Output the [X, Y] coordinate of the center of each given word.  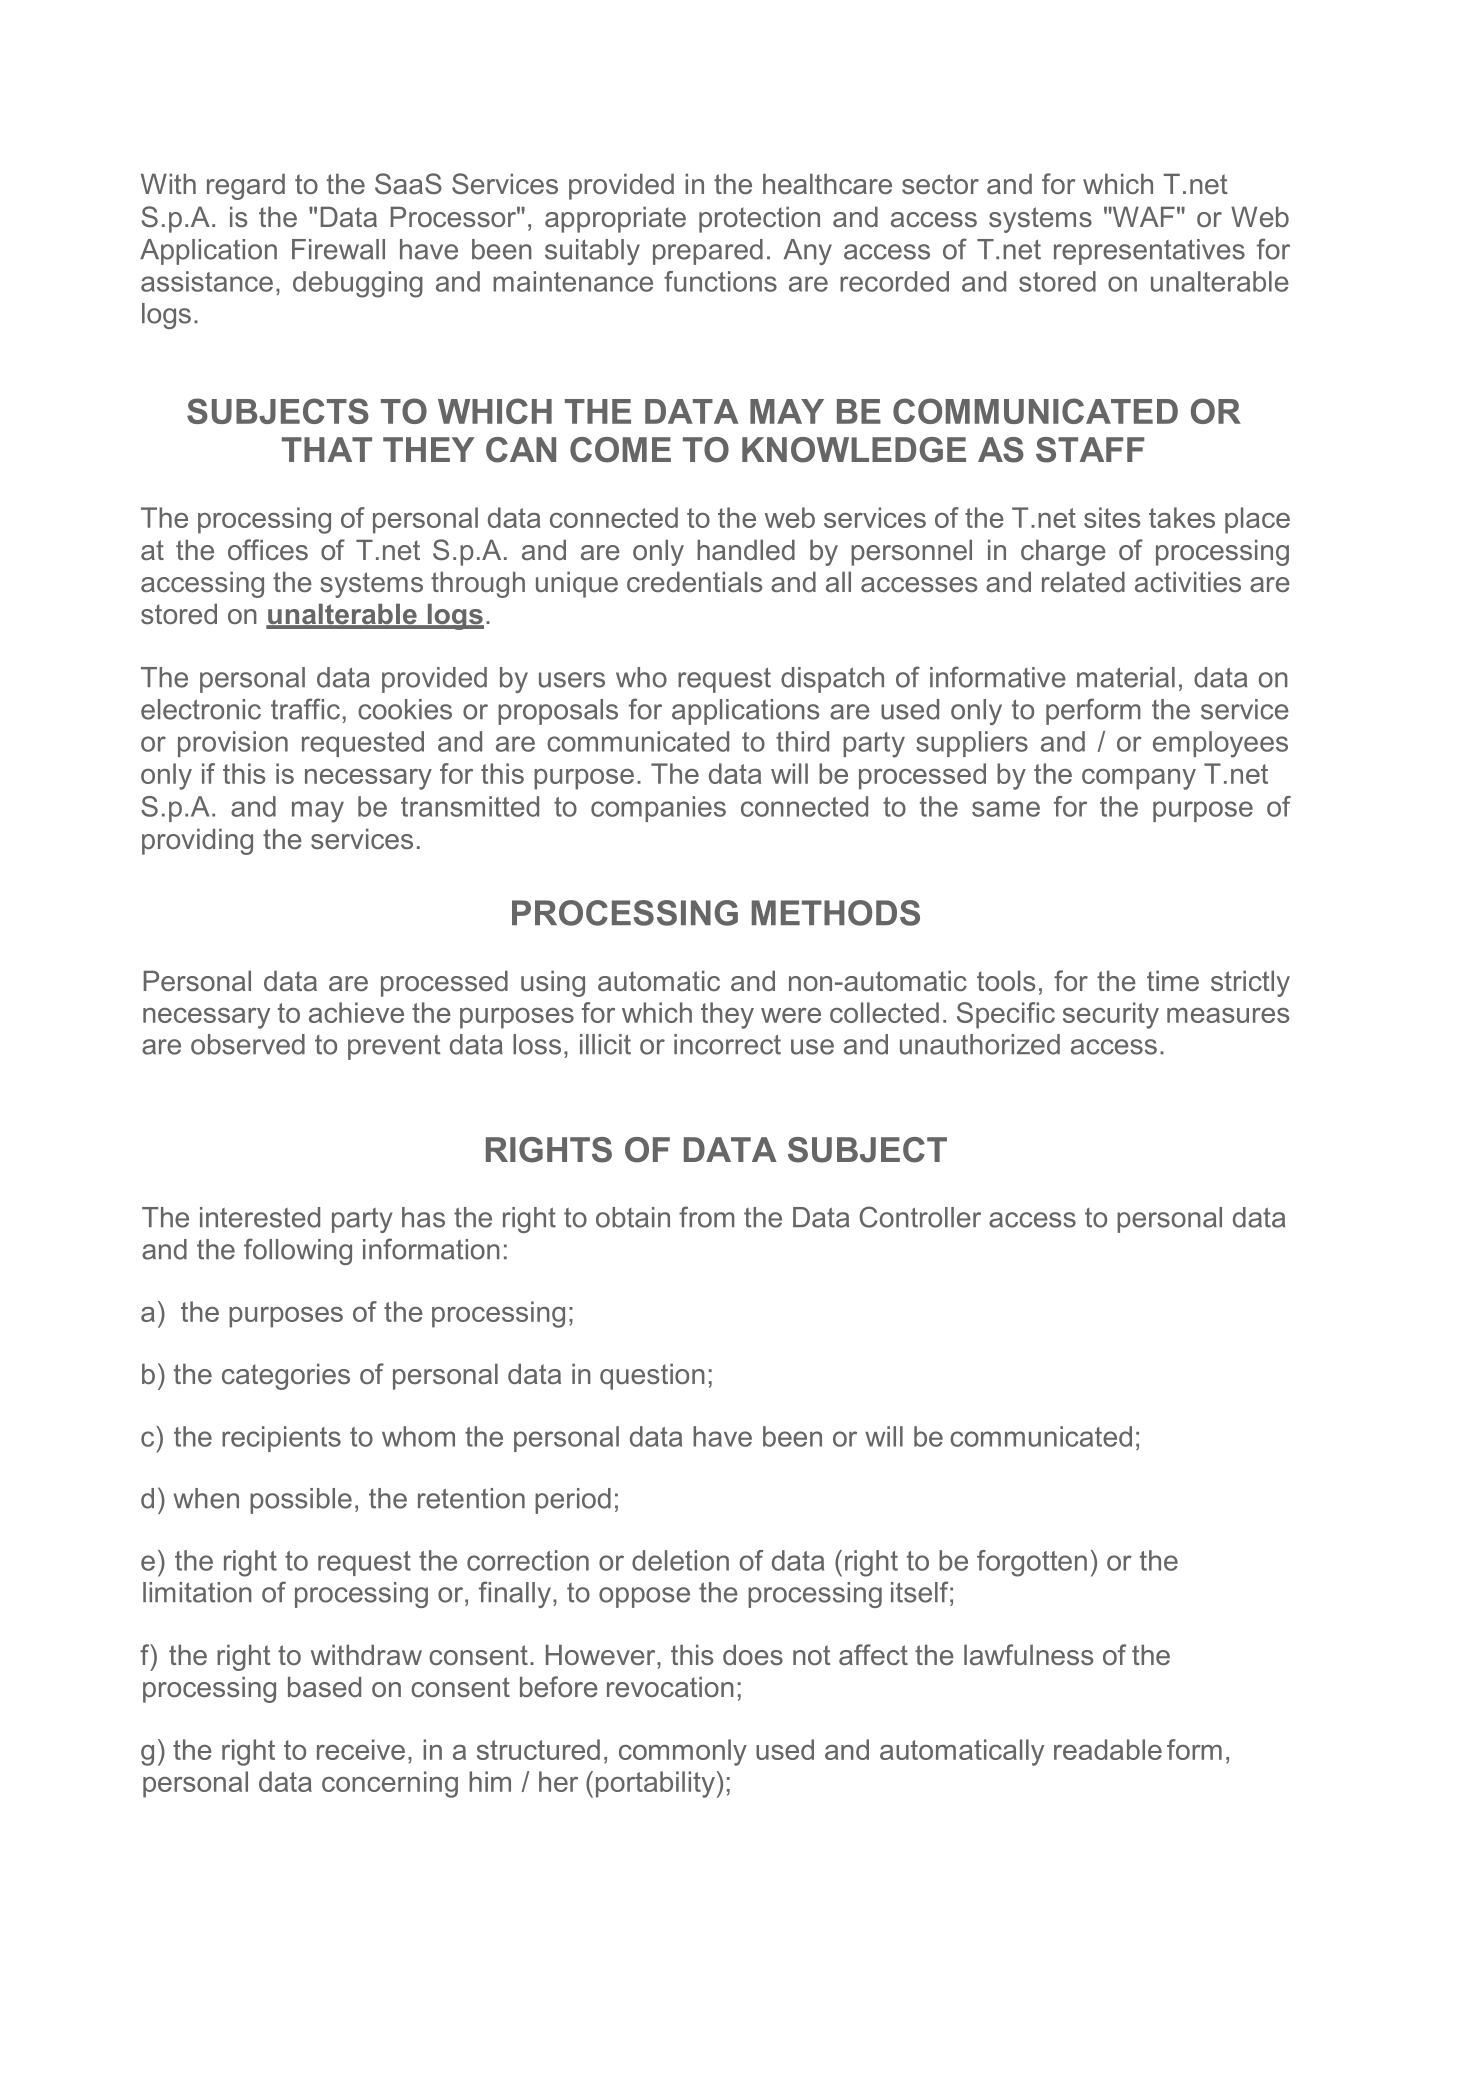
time [1173, 980]
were [791, 1015]
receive [361, 1749]
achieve [356, 1012]
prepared [708, 252]
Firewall [338, 249]
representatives [1149, 252]
